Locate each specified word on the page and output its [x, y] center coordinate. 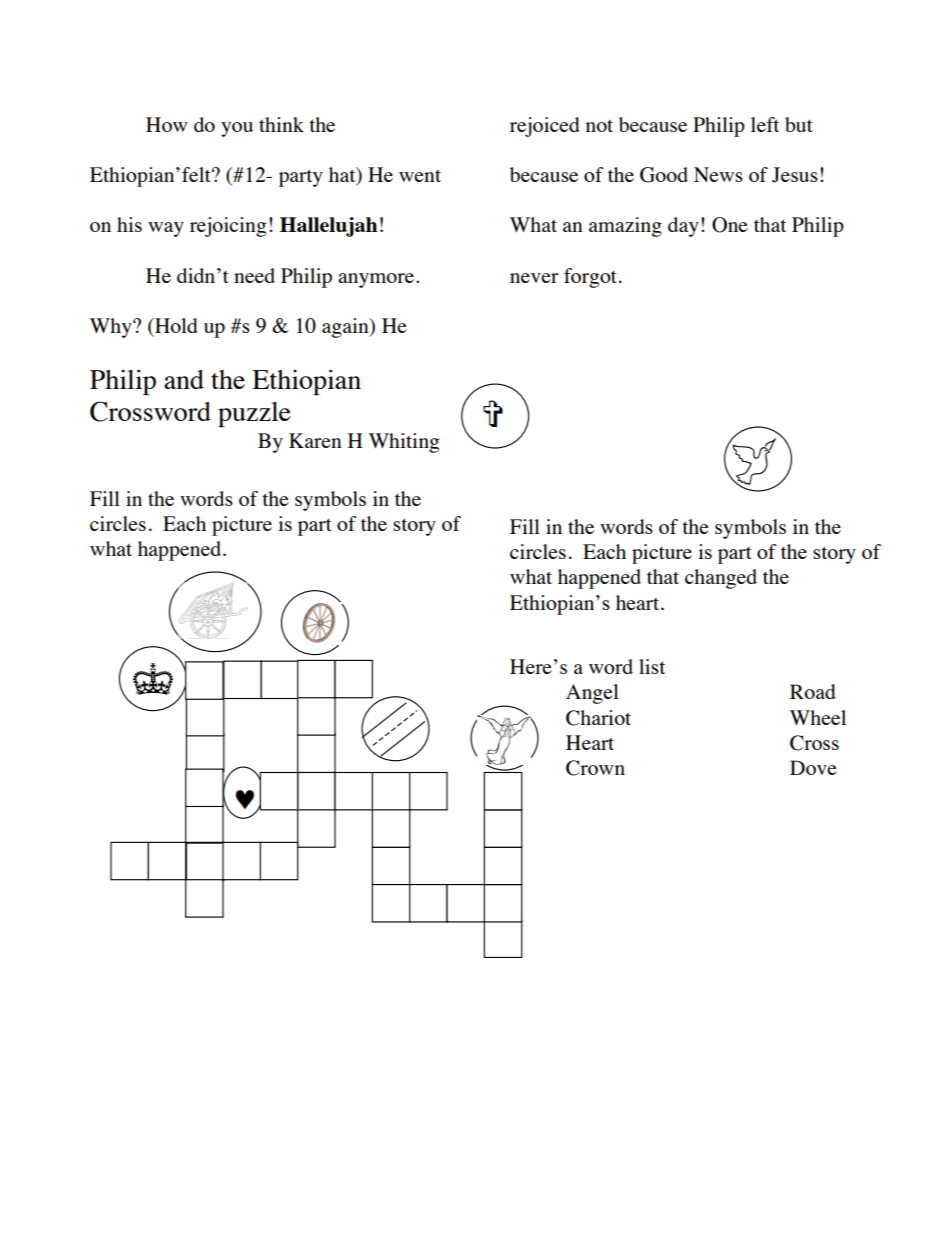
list [652, 666]
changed [721, 579]
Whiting [404, 443]
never [534, 278]
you [237, 129]
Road [813, 691]
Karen [315, 440]
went [420, 176]
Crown [595, 768]
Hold [175, 325]
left [765, 124]
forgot [590, 278]
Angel [592, 694]
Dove [813, 767]
